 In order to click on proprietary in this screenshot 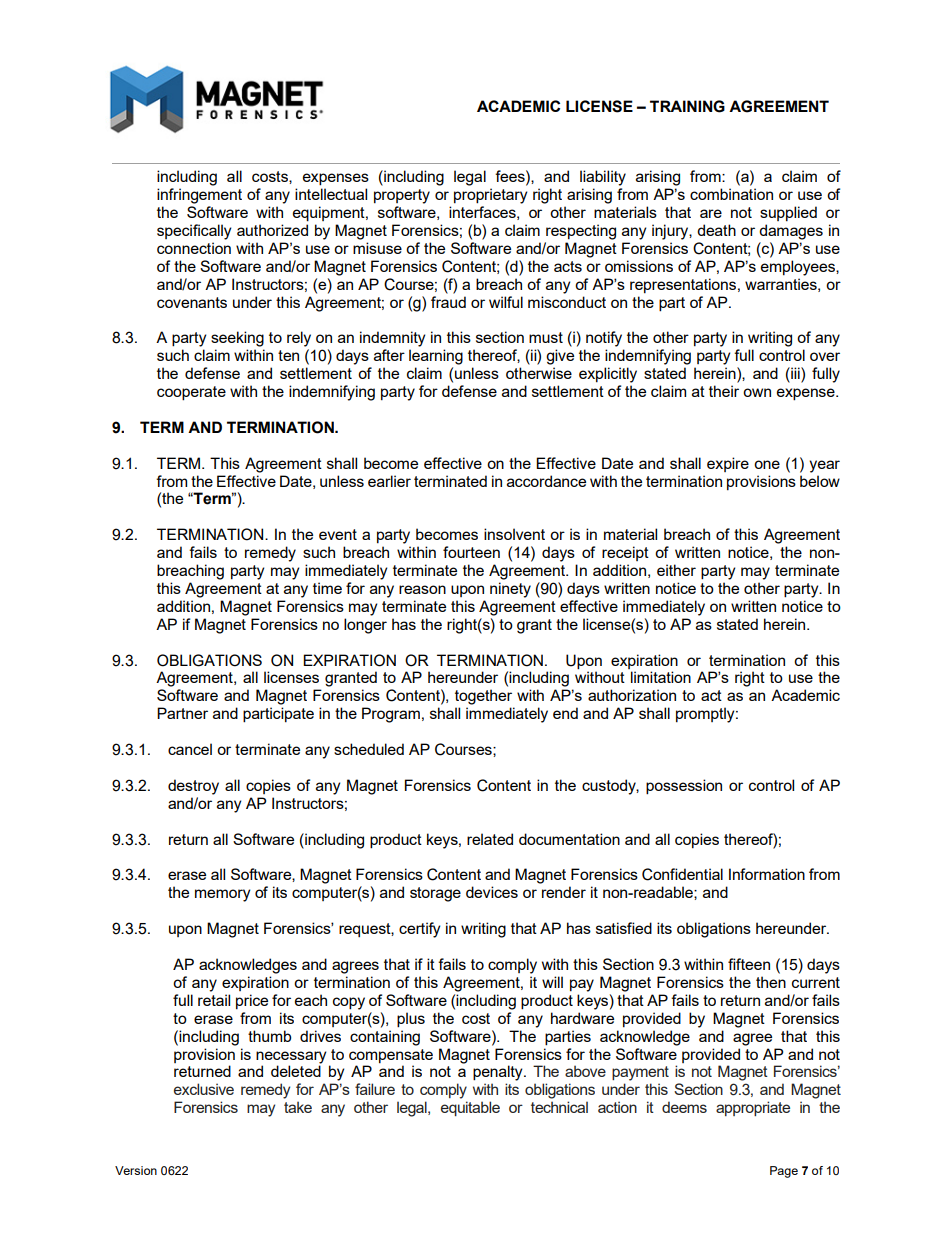, I will do `click(490, 196)`.
